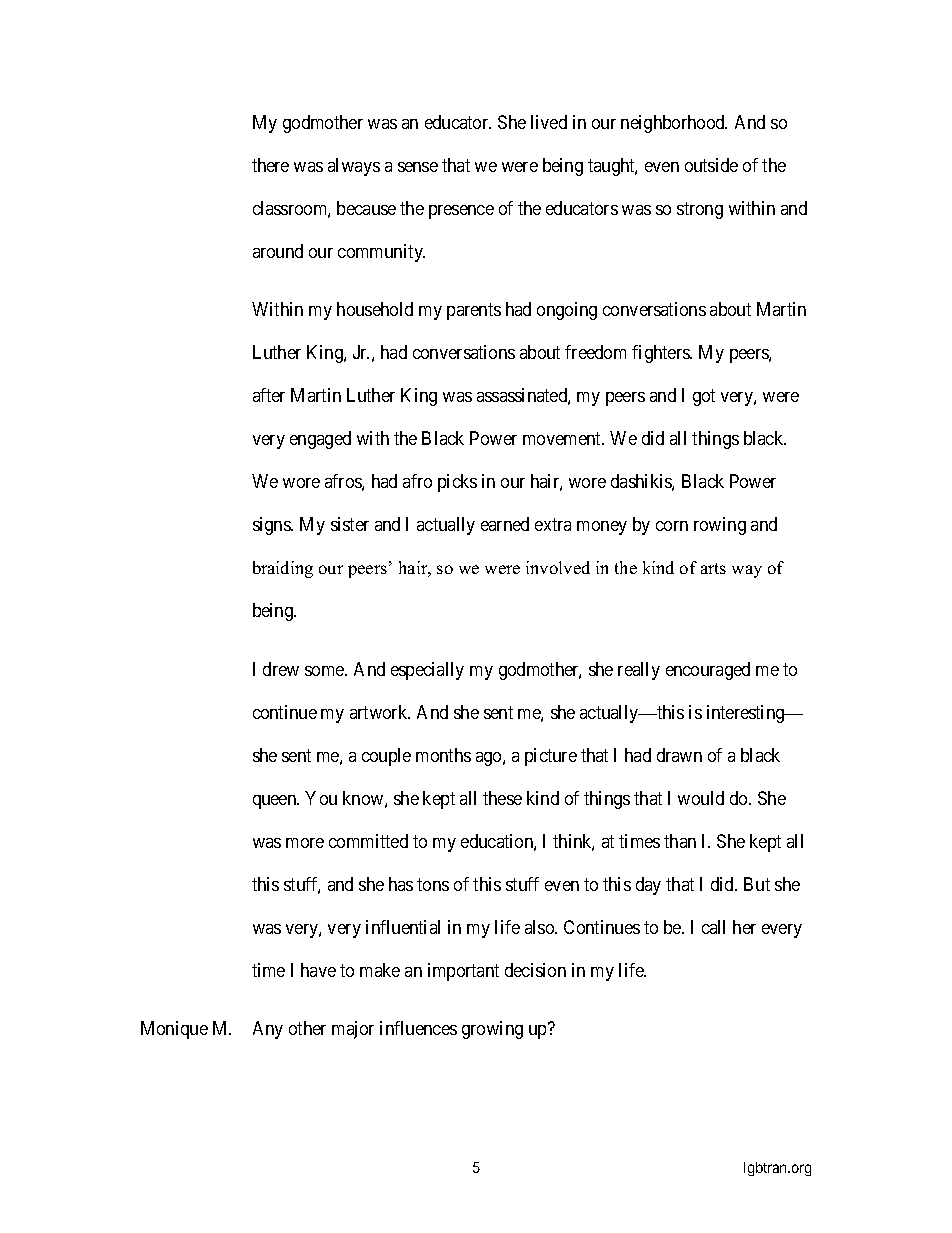 The image size is (952, 1233). What do you see at coordinates (679, 755) in the screenshot?
I see `drawn` at bounding box center [679, 755].
